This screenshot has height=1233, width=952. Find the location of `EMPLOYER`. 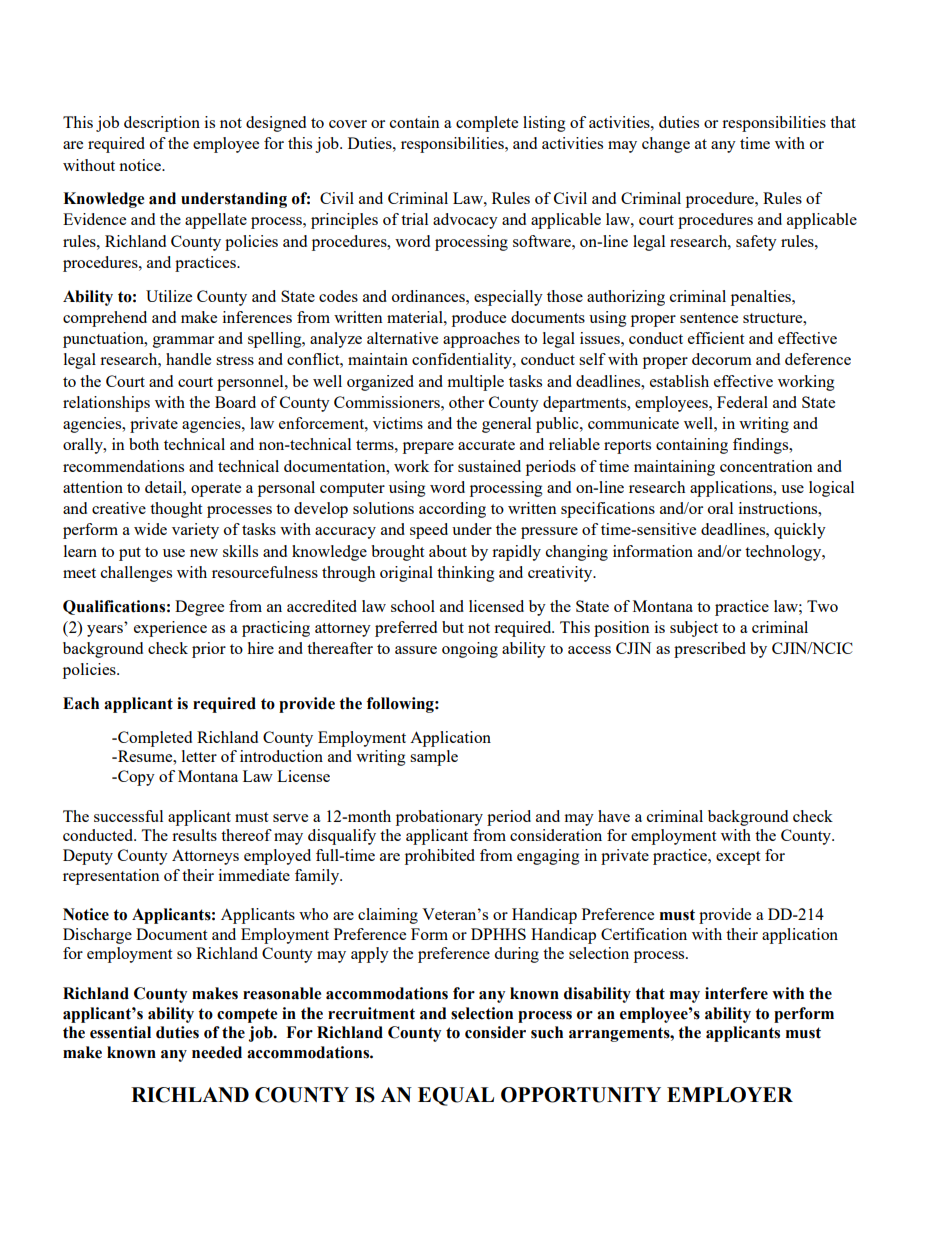

EMPLOYER is located at coordinates (730, 1095).
